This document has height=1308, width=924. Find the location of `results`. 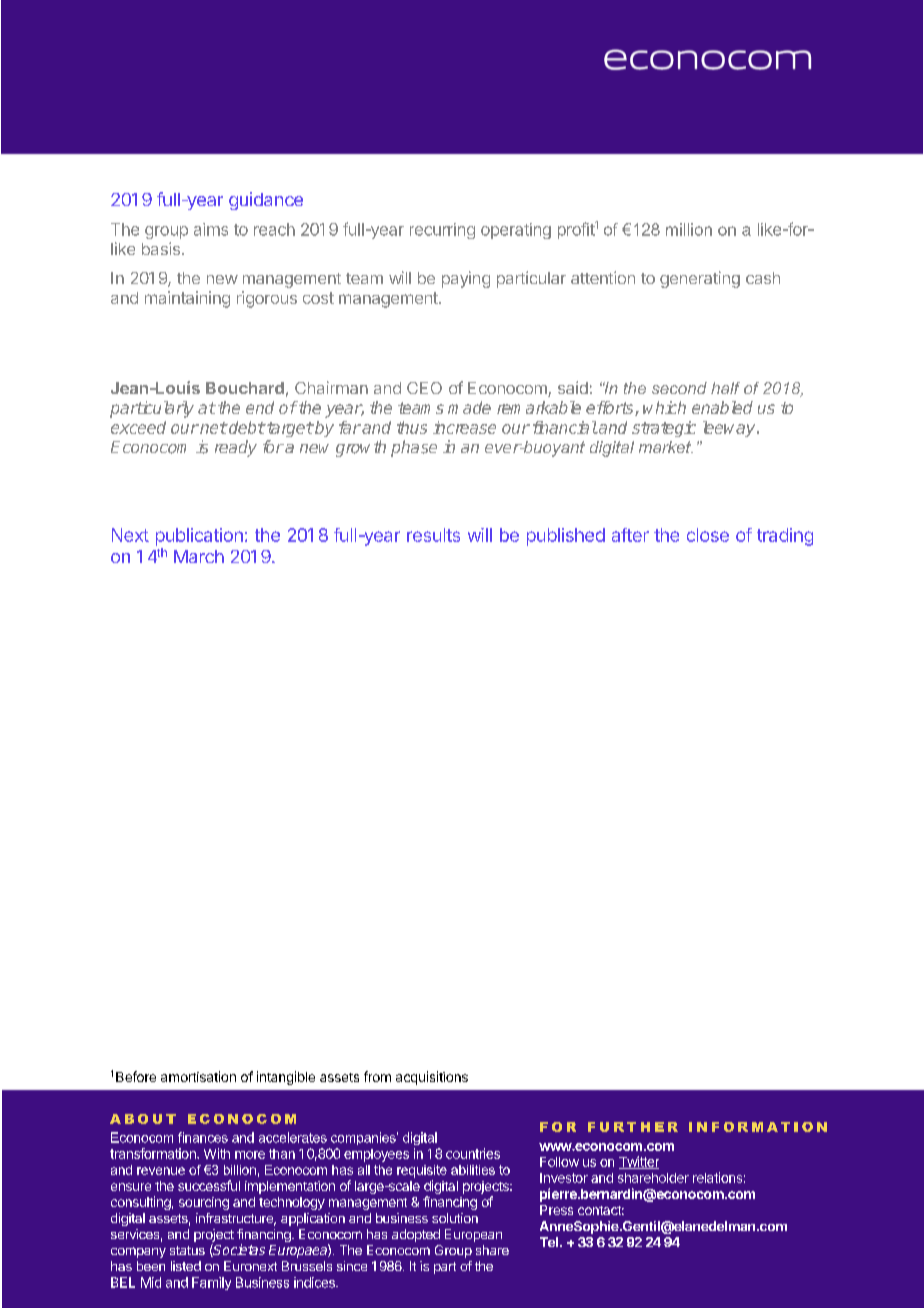

results is located at coordinates (433, 535).
